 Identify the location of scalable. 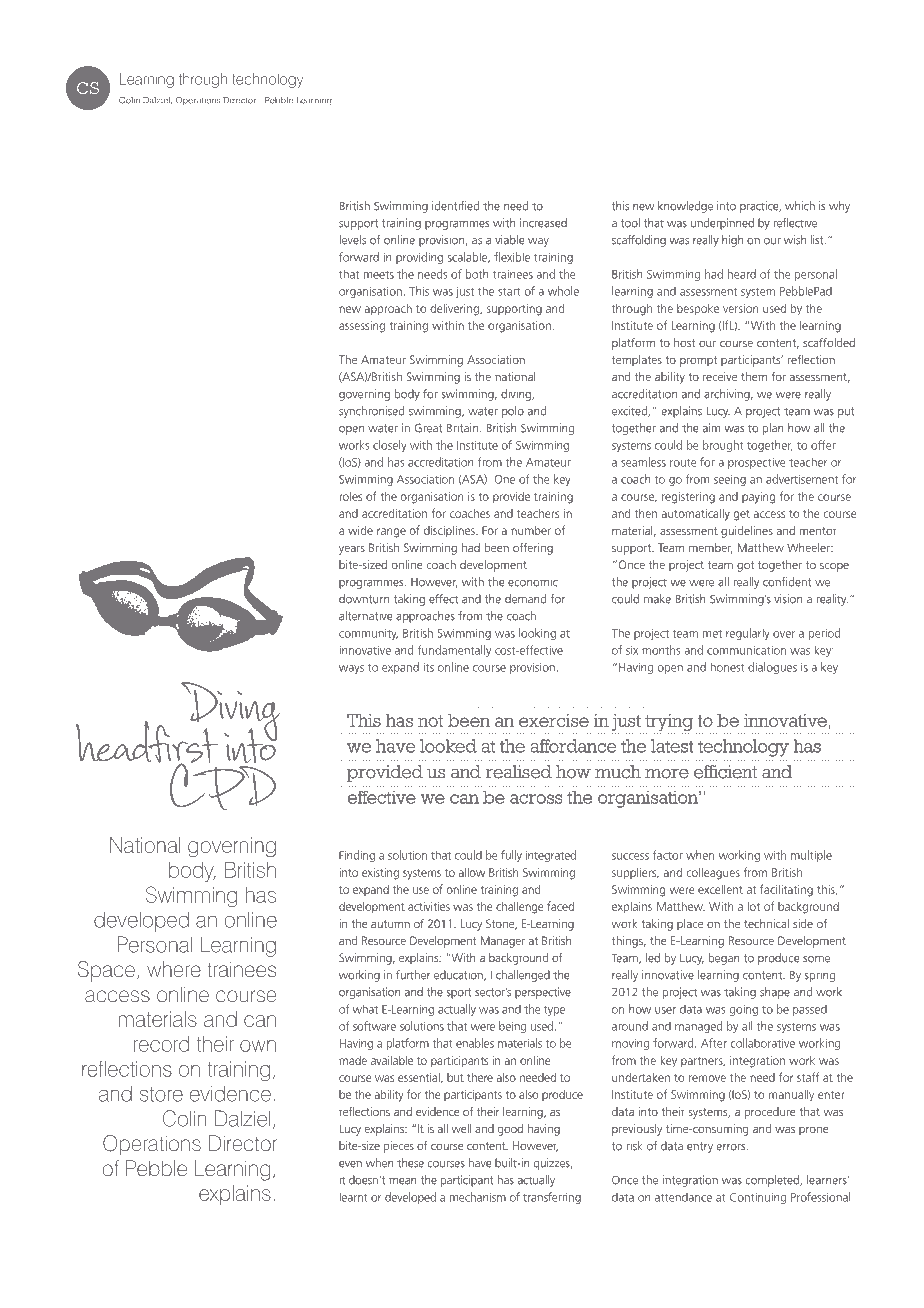
(468, 257).
